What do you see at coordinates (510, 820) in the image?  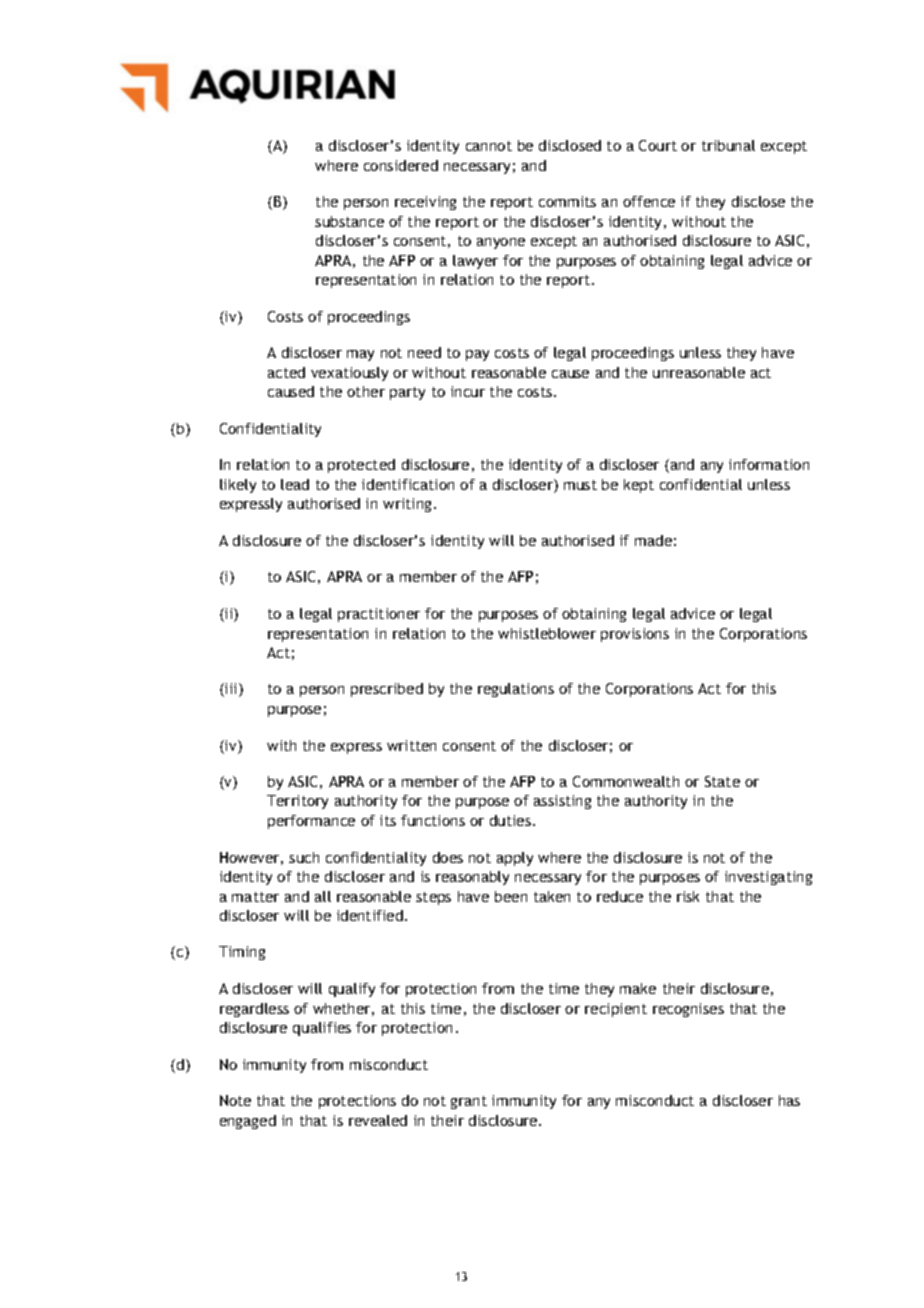 I see `duties` at bounding box center [510, 820].
